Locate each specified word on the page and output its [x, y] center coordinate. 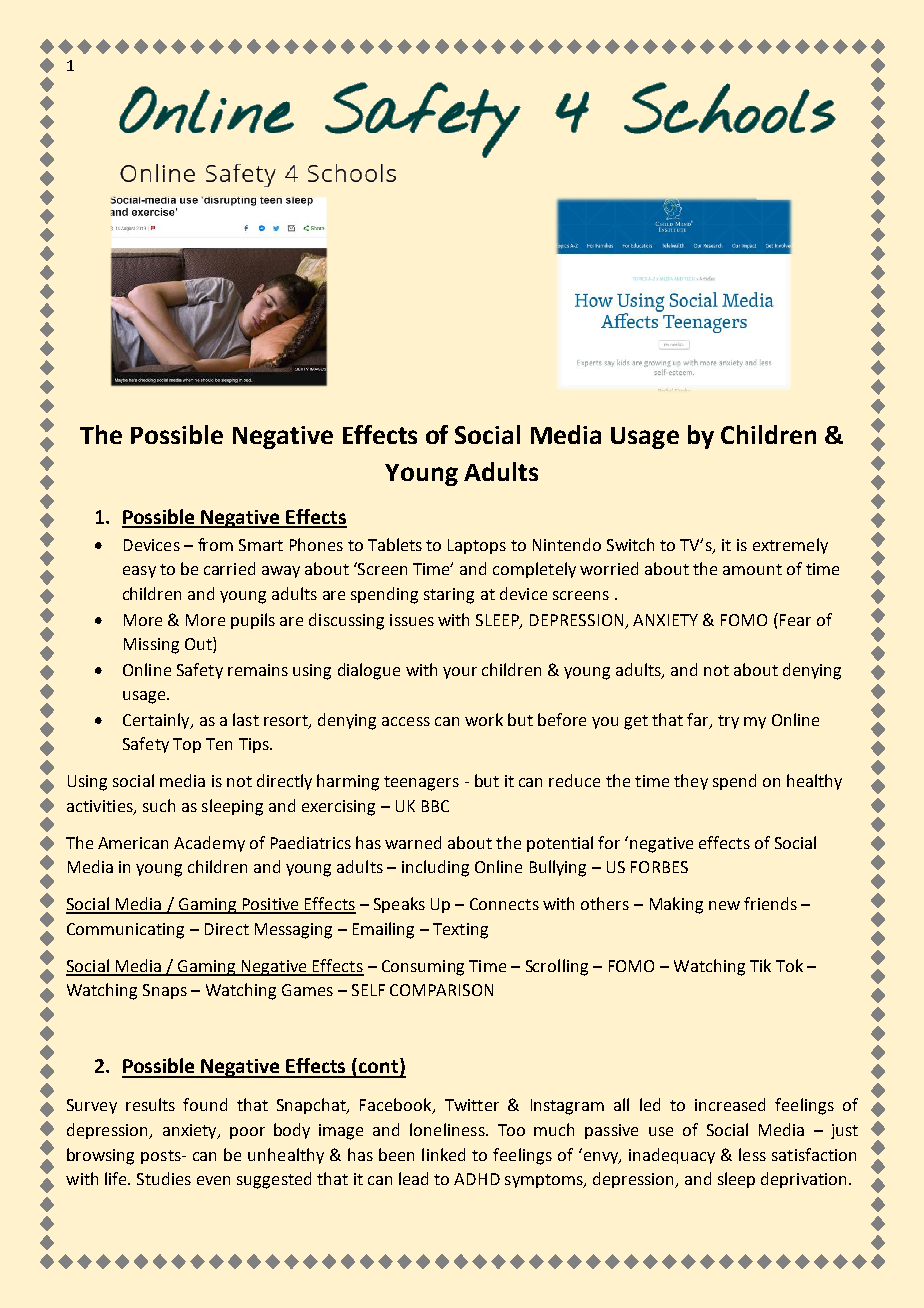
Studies [164, 1178]
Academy [209, 844]
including [435, 868]
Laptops [477, 546]
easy [139, 572]
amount [752, 569]
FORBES [659, 867]
